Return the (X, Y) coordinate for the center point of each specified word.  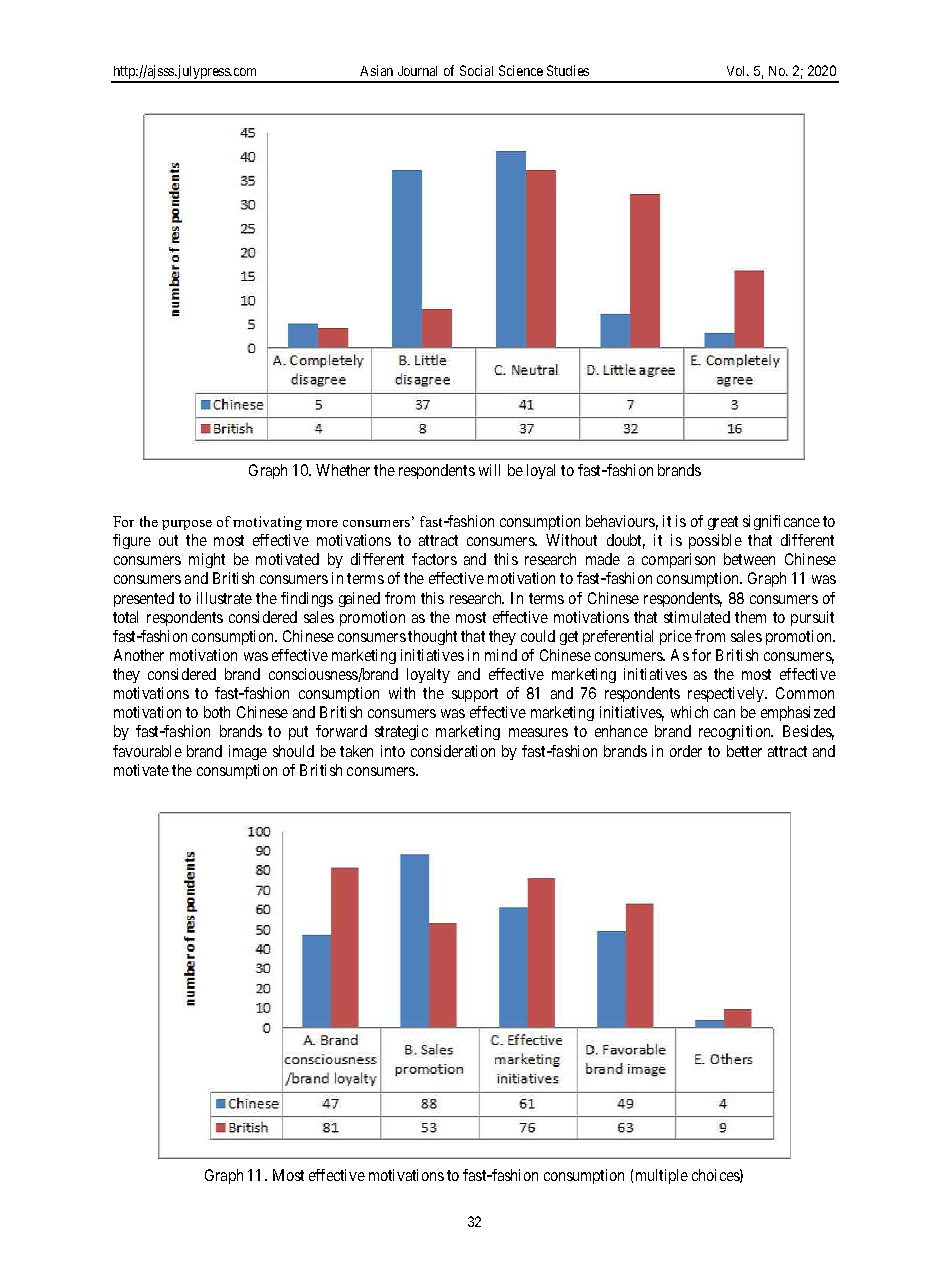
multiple (662, 1176)
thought (432, 637)
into (393, 751)
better (744, 751)
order (686, 751)
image (248, 752)
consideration (453, 751)
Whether (343, 470)
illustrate (224, 598)
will (489, 470)
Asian (376, 70)
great (723, 523)
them (750, 617)
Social (476, 70)
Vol (738, 71)
